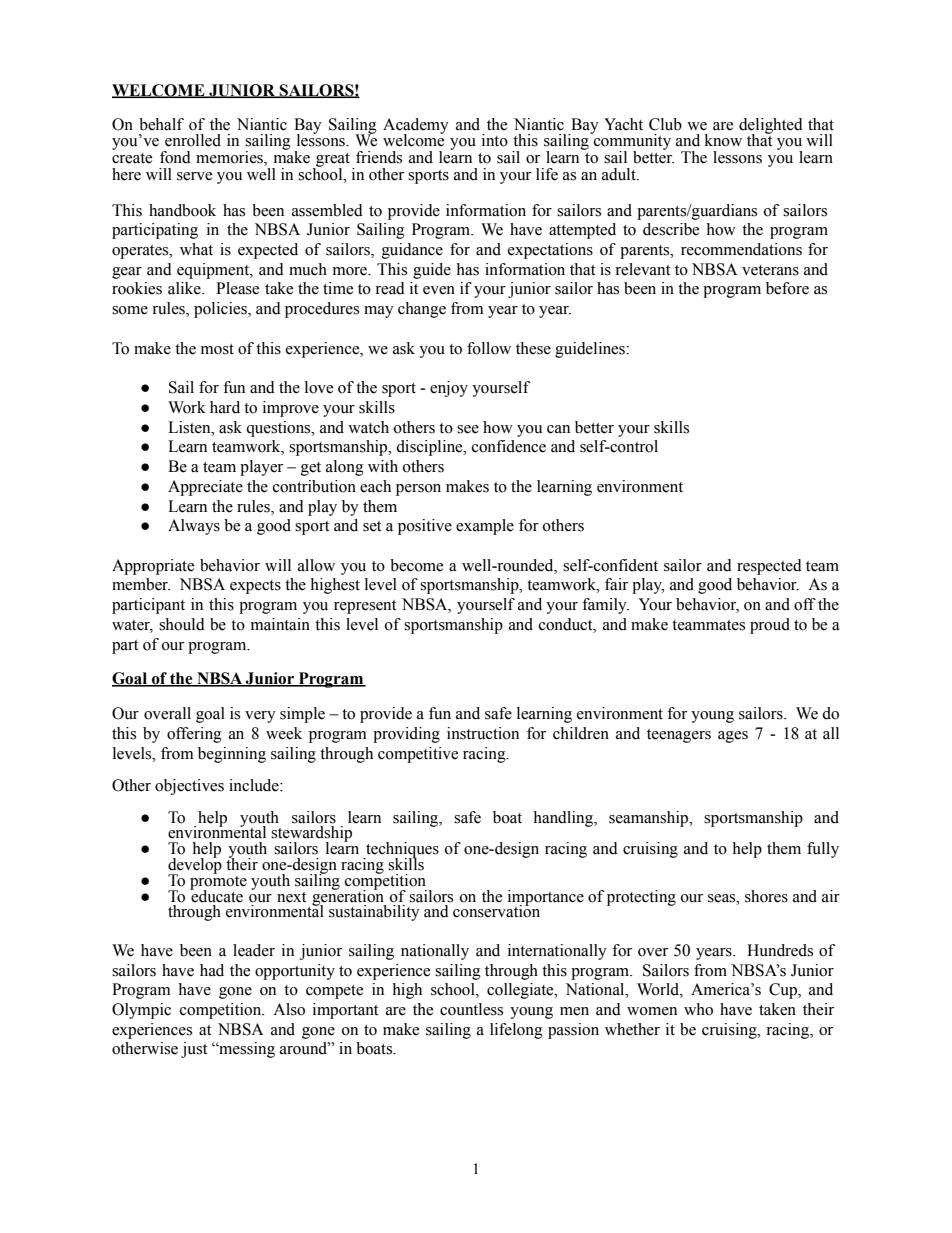  I want to click on memories, so click(230, 158).
